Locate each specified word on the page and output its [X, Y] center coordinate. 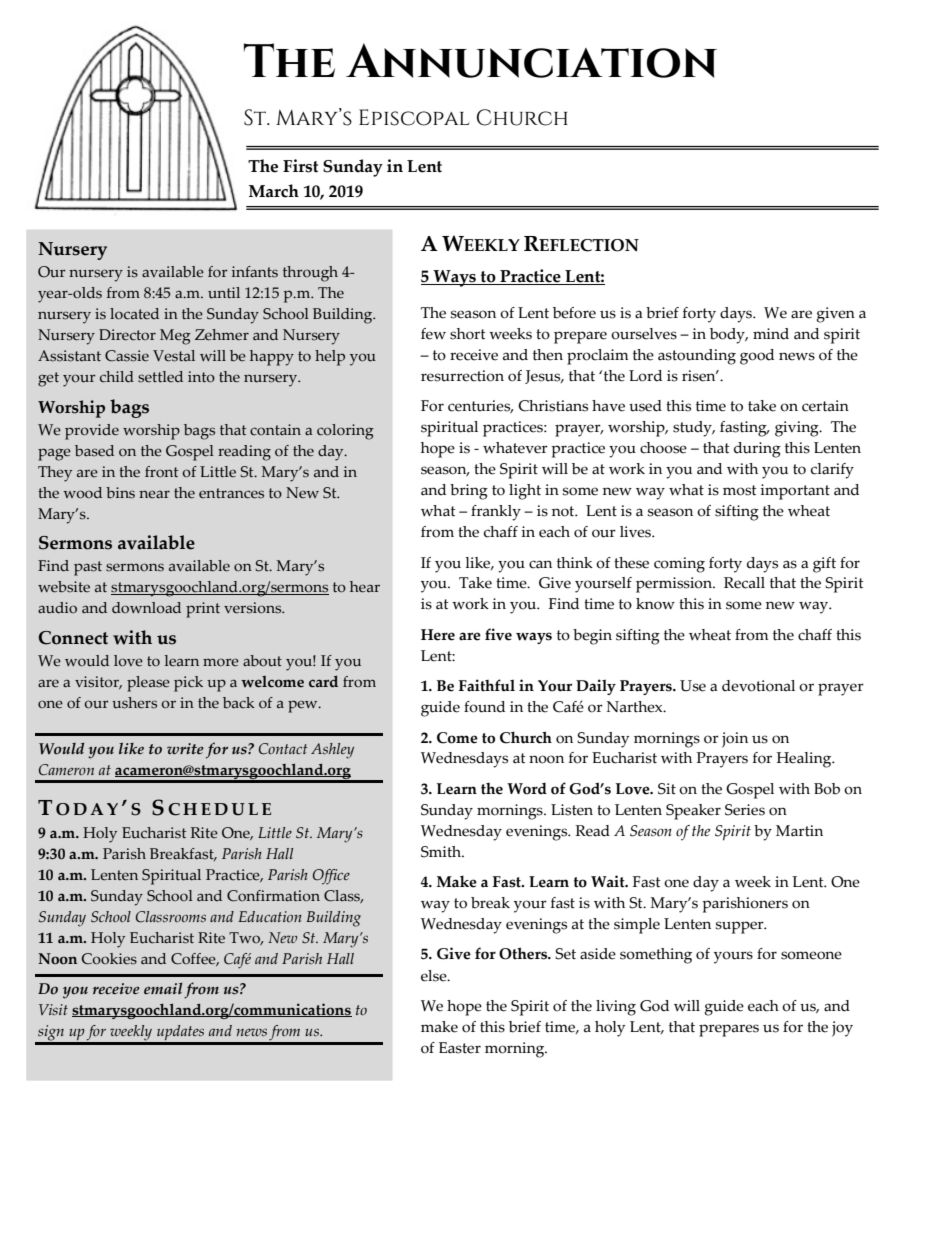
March [274, 191]
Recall [744, 583]
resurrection [462, 376]
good [757, 357]
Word [527, 789]
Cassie [127, 356]
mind [771, 334]
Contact [283, 749]
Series [745, 810]
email [163, 988]
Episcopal [414, 117]
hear [365, 587]
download [146, 608]
